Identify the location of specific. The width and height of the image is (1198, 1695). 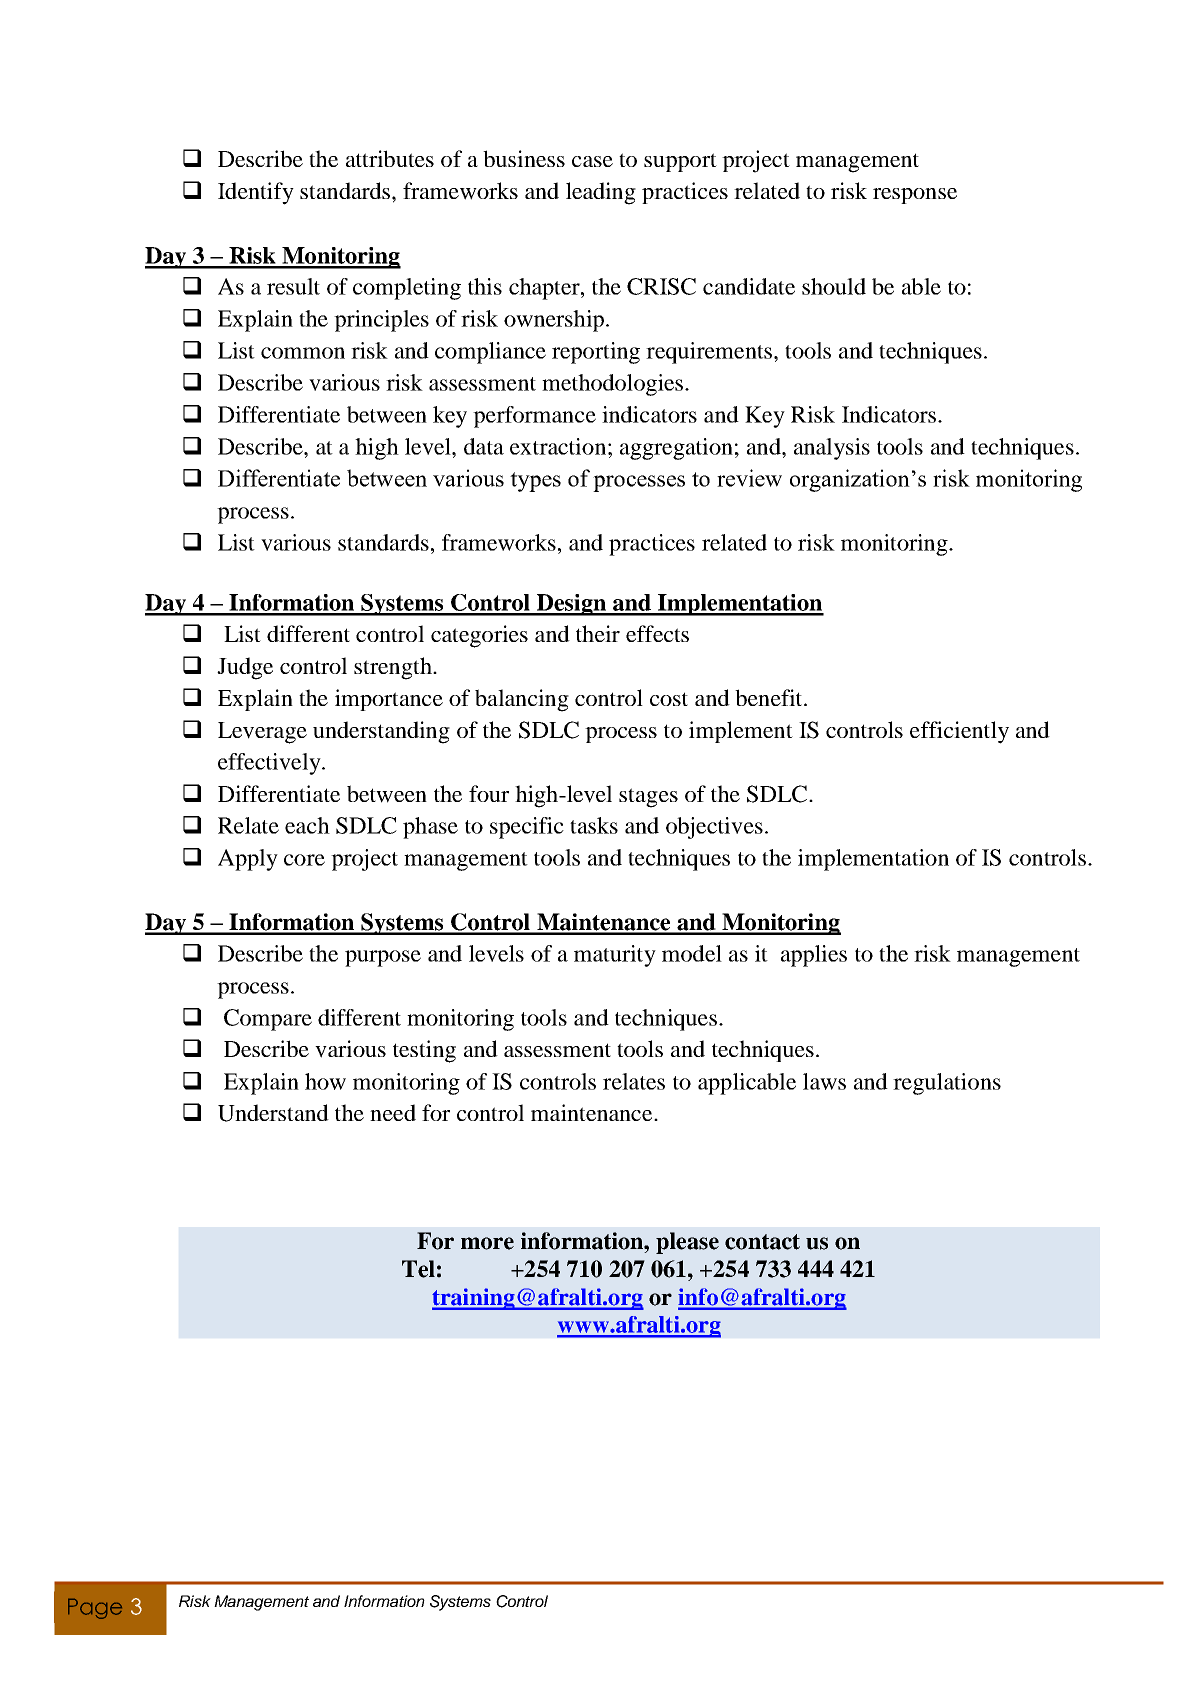
(527, 828).
